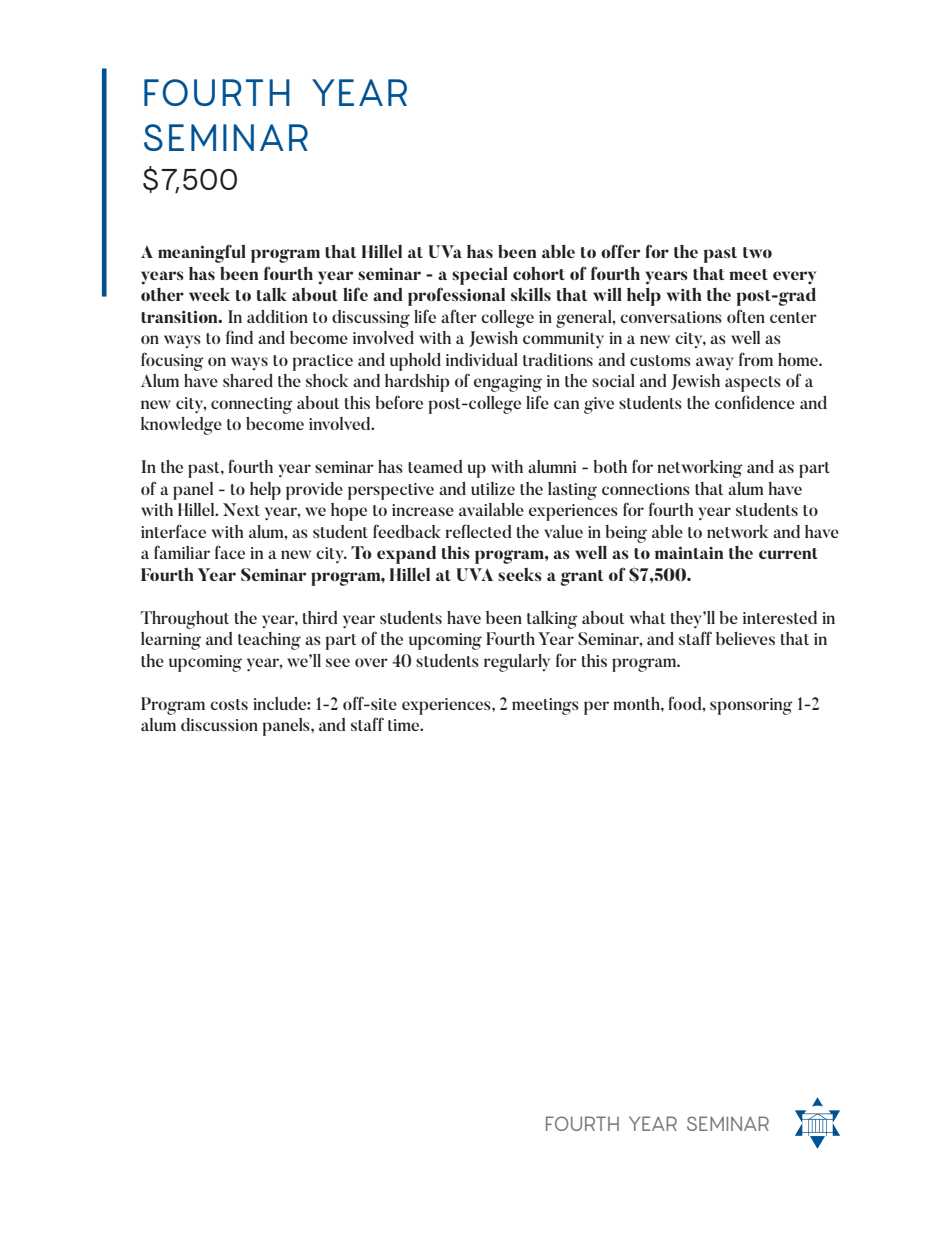 The image size is (952, 1233). I want to click on meaningful, so click(202, 253).
